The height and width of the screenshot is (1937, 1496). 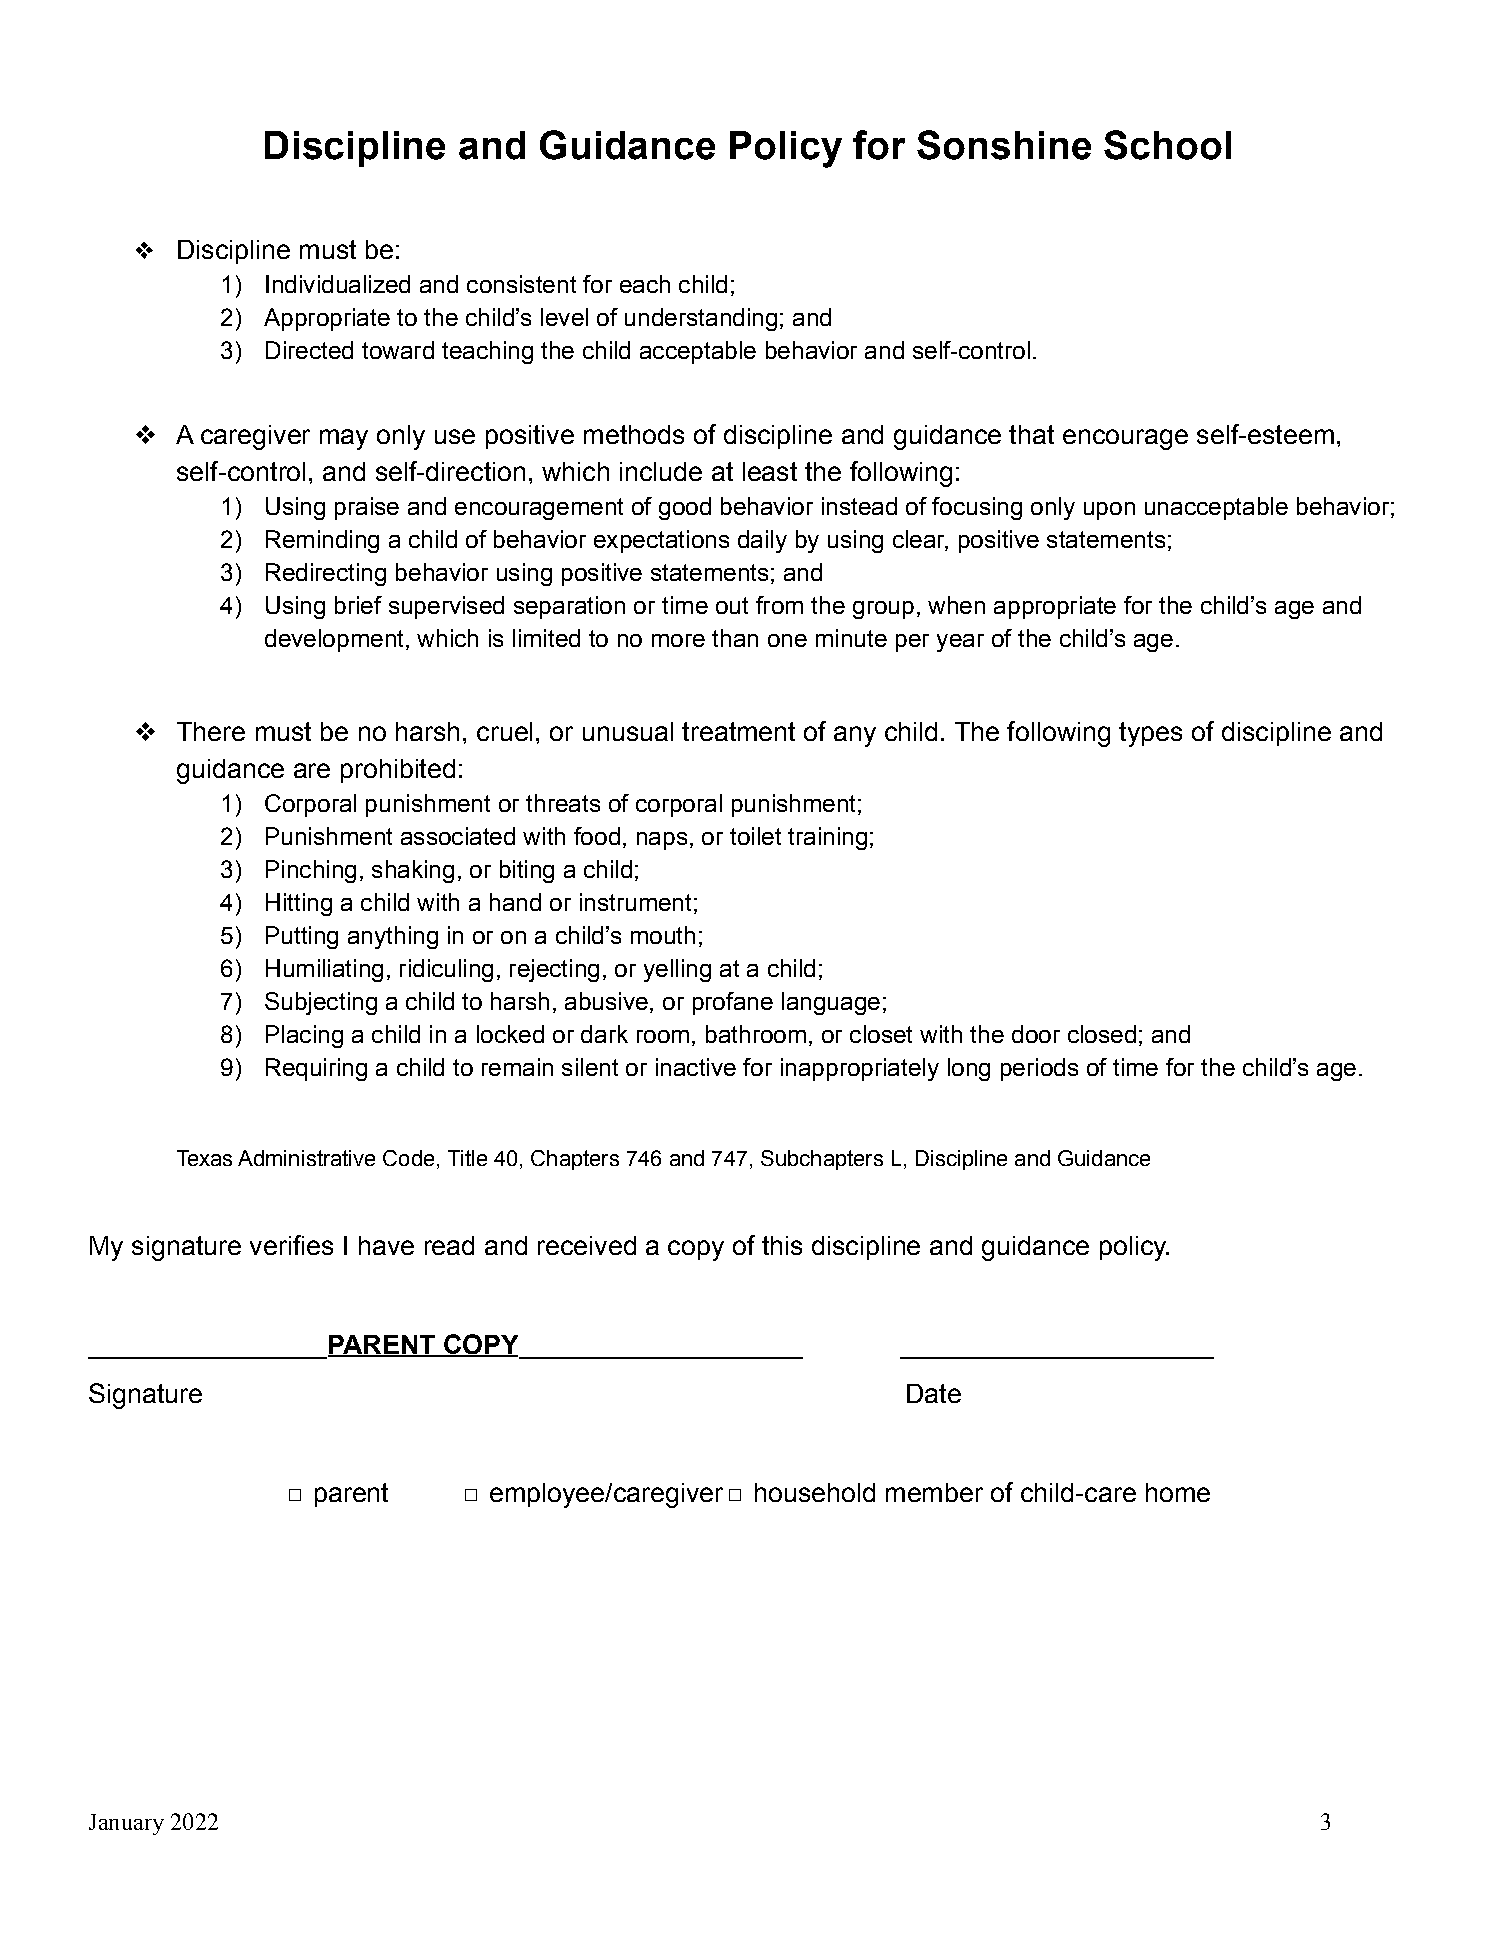 What do you see at coordinates (338, 284) in the screenshot?
I see `Individualized` at bounding box center [338, 284].
